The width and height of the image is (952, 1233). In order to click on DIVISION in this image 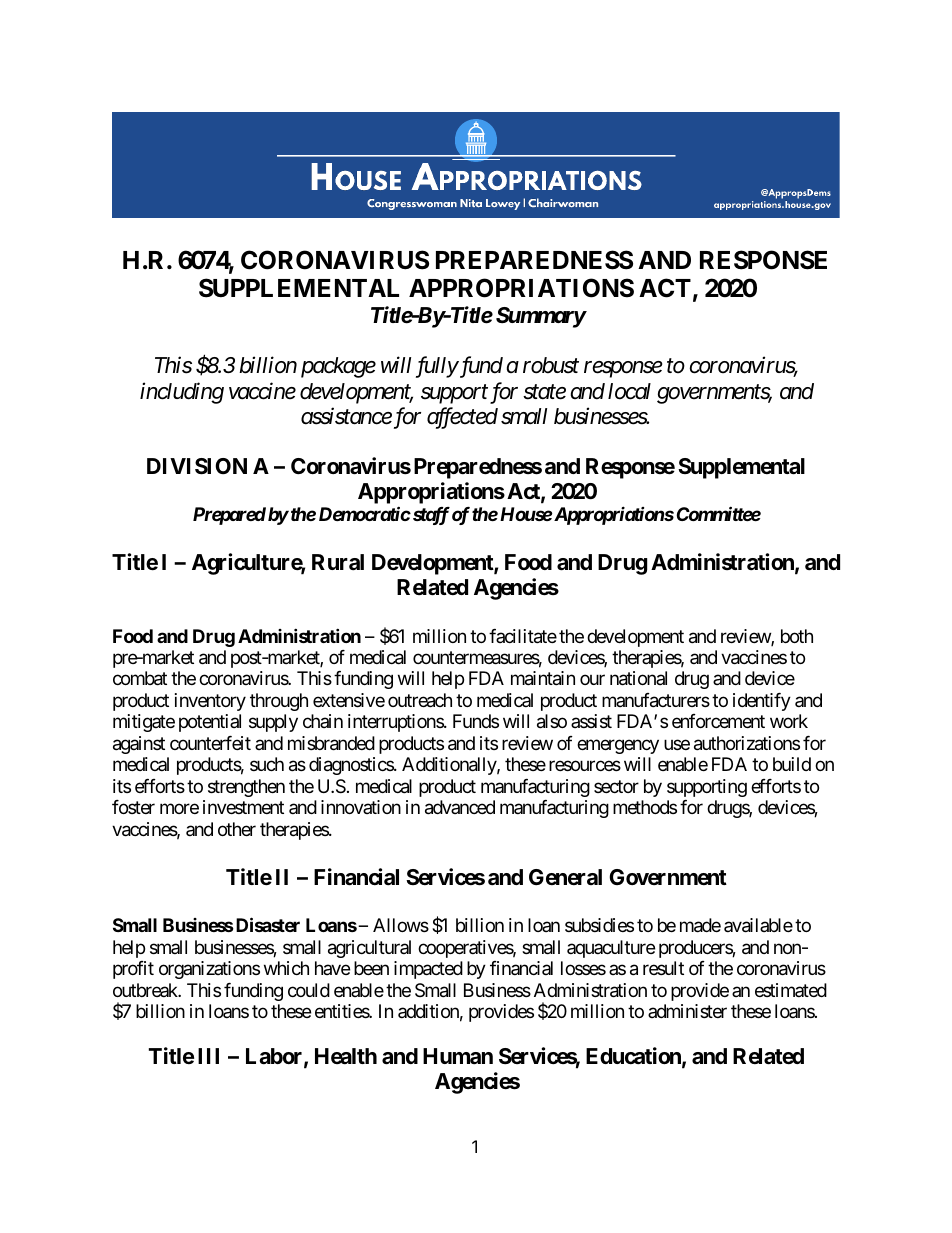, I will do `click(197, 466)`.
